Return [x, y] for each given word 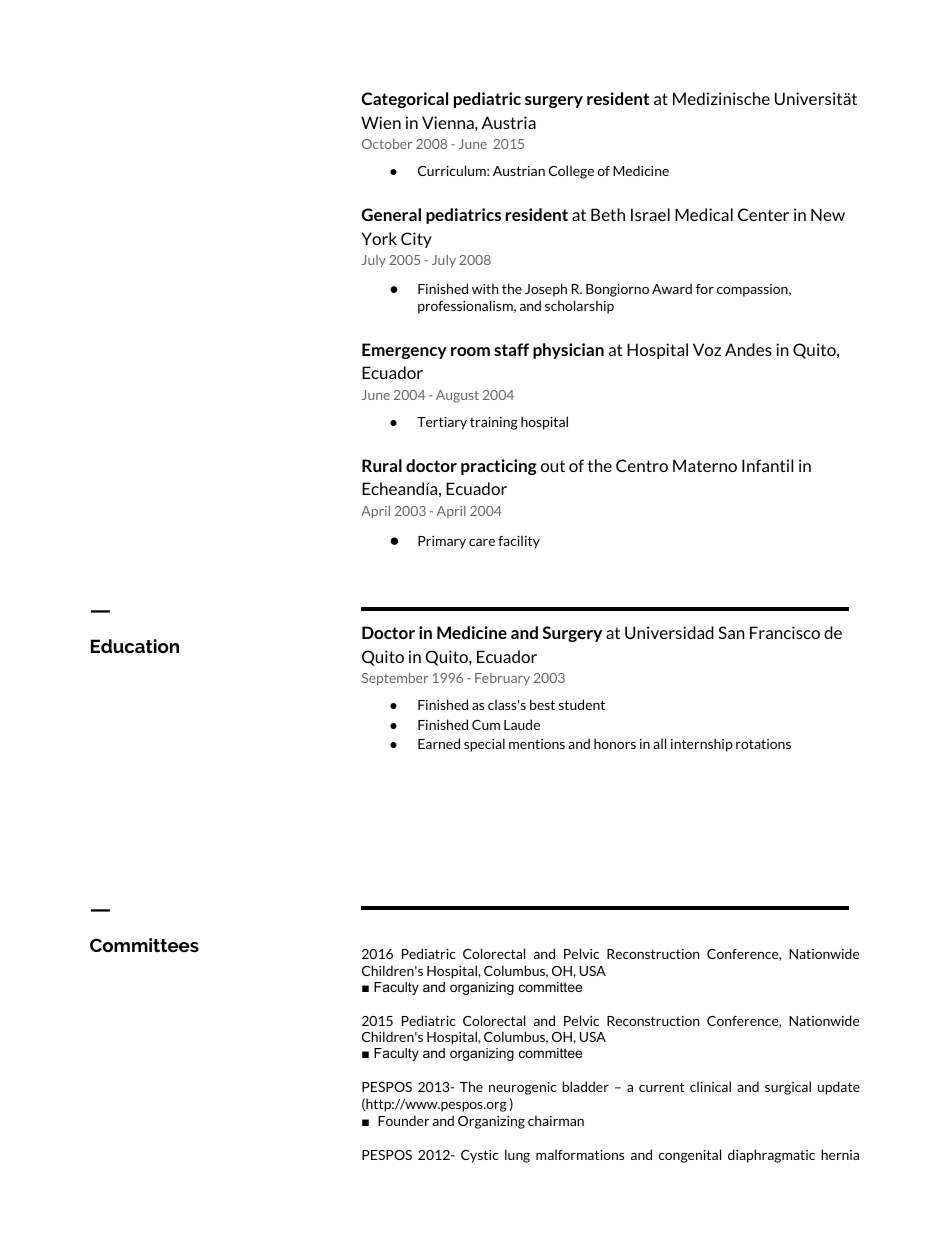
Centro [642, 465]
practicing [499, 467]
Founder [404, 1120]
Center [763, 214]
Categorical [405, 100]
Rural [382, 465]
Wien [381, 122]
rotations [763, 744]
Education [135, 646]
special [484, 745]
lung [517, 1156]
